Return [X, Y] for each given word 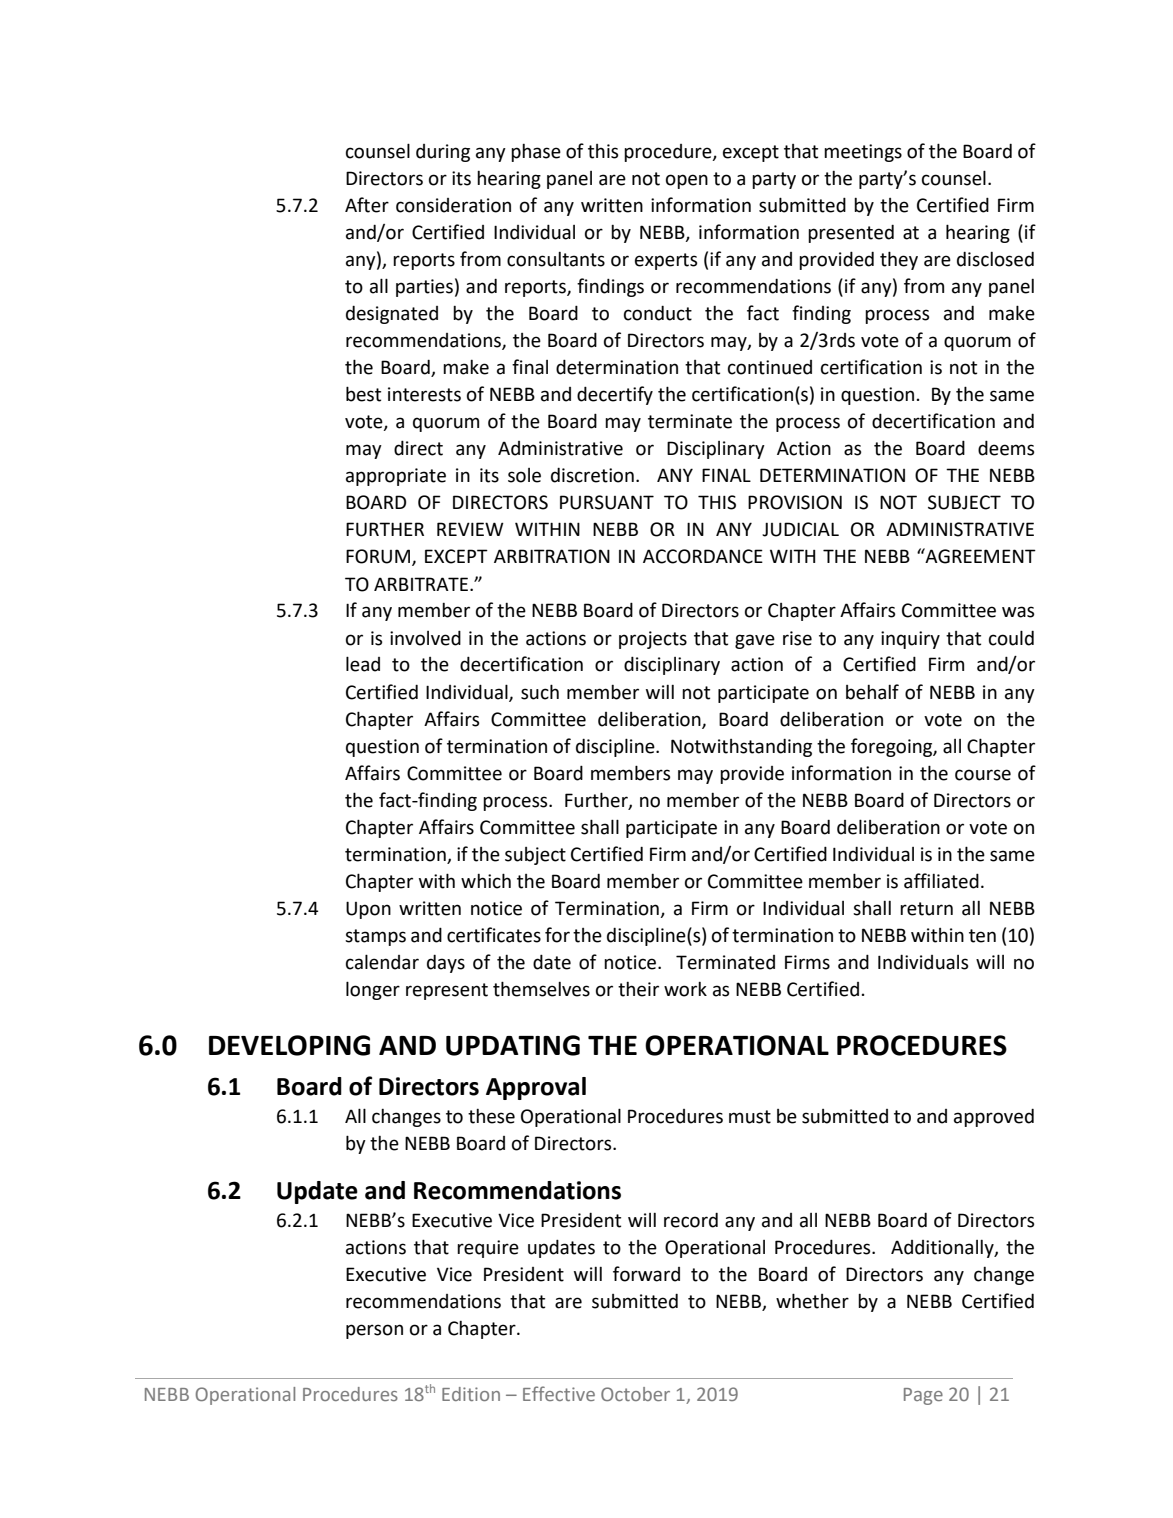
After [367, 205]
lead [363, 664]
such [540, 692]
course [983, 775]
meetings [863, 153]
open [687, 181]
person [374, 1331]
